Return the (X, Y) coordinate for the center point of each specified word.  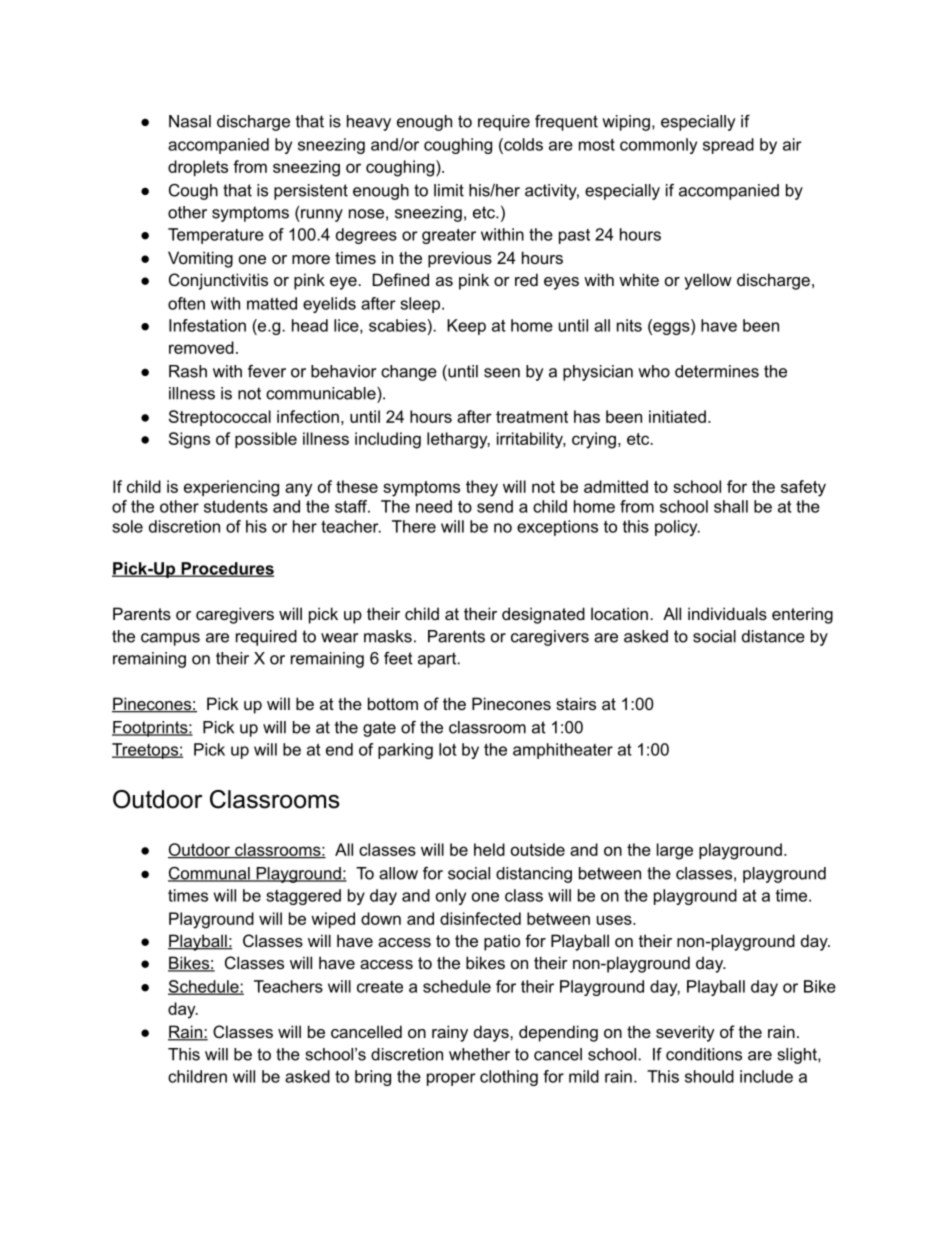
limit (449, 190)
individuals (727, 613)
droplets (198, 168)
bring (373, 1078)
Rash (188, 371)
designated (543, 615)
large (675, 851)
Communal (210, 874)
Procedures (226, 569)
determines (717, 371)
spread (728, 146)
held (489, 849)
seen (502, 373)
